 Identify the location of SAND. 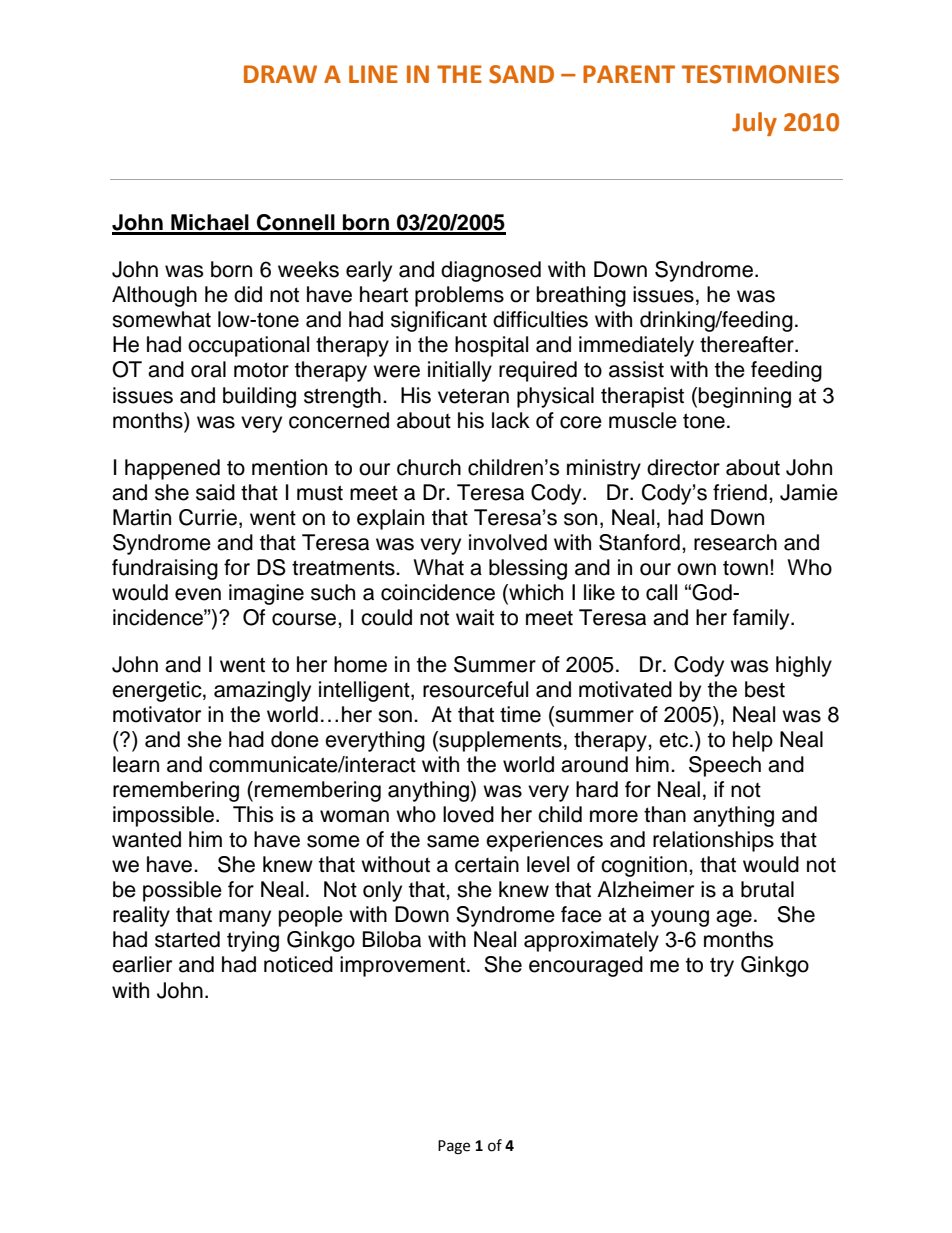
(521, 74).
